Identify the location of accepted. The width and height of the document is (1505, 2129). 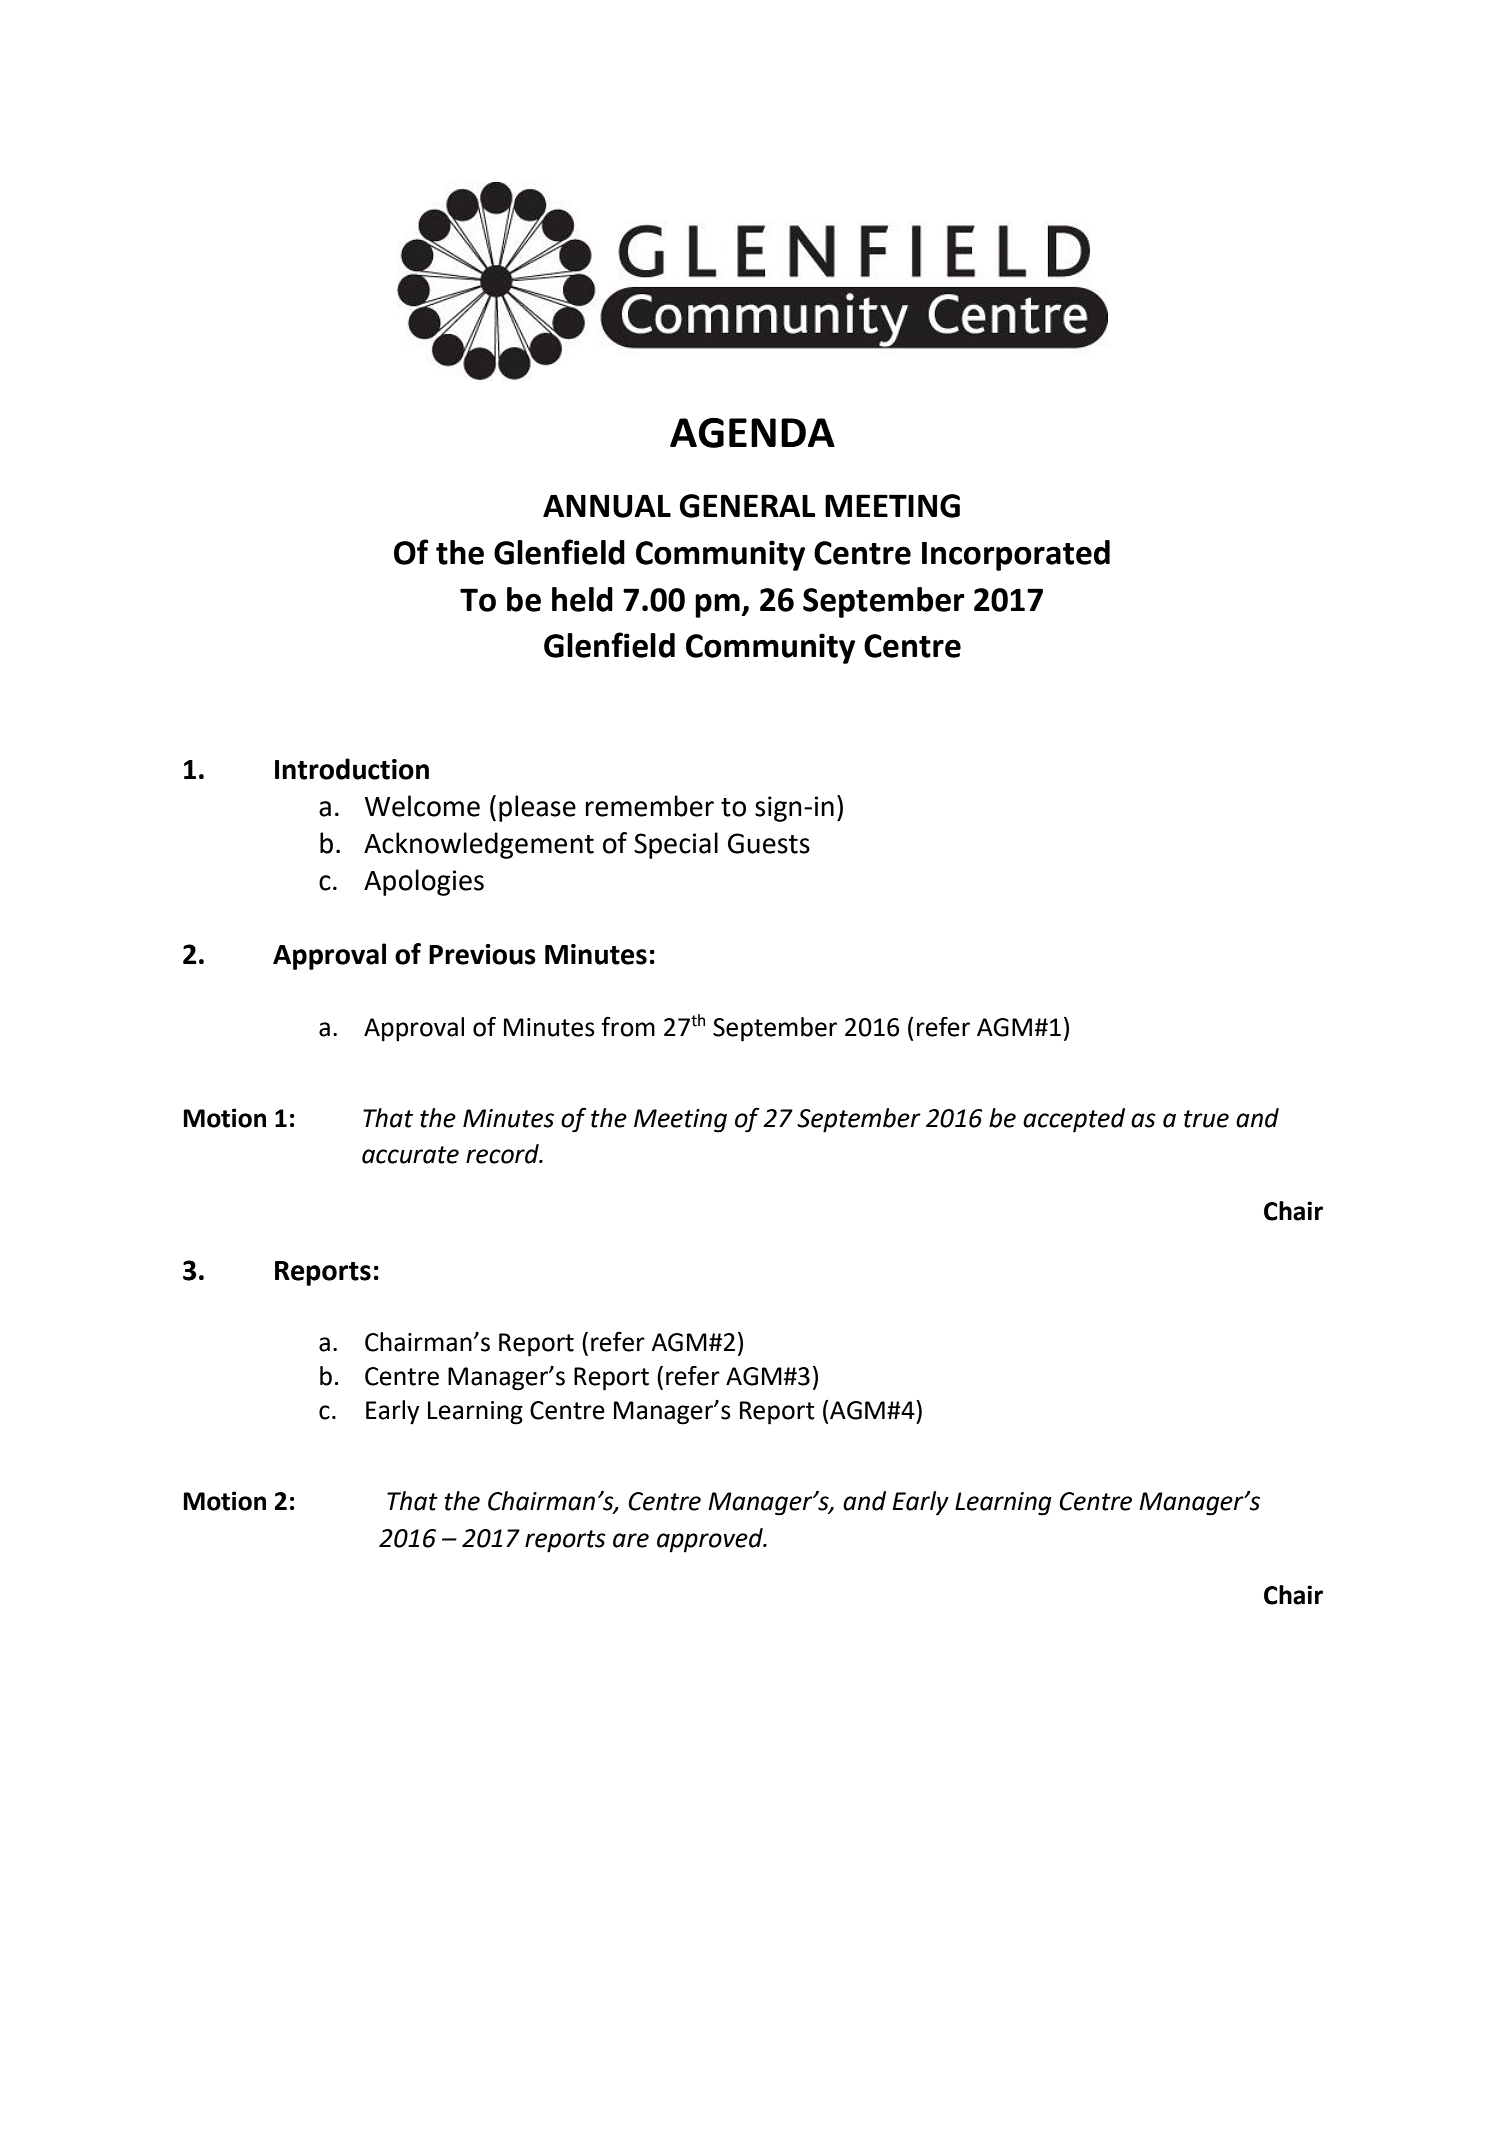
(1074, 1120).
